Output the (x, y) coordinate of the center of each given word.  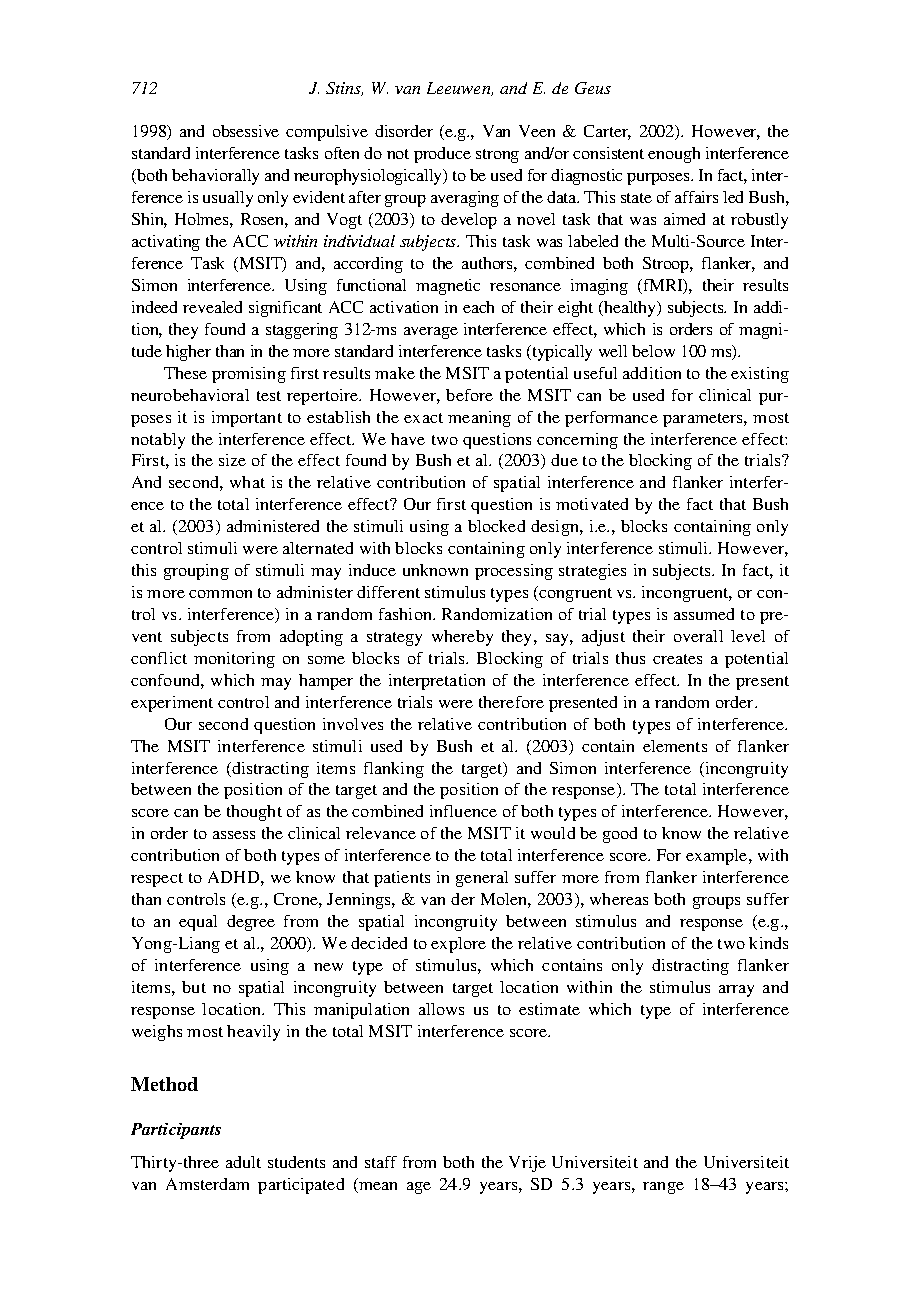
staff (381, 1162)
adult (243, 1162)
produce (442, 155)
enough (674, 155)
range (663, 1188)
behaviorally (215, 177)
